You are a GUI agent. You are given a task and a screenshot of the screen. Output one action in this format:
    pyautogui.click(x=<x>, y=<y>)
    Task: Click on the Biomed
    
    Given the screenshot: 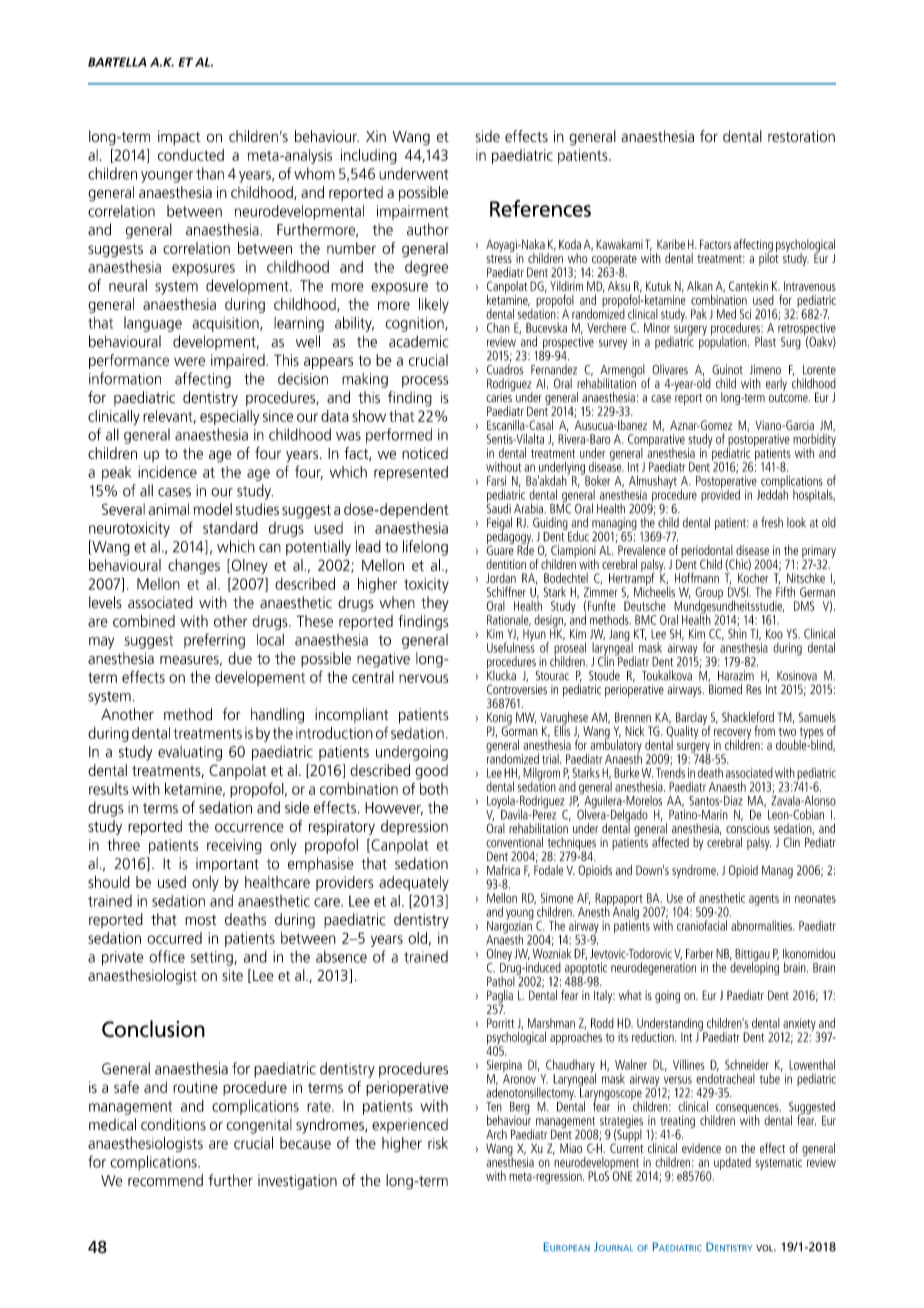 What is the action you would take?
    pyautogui.click(x=725, y=689)
